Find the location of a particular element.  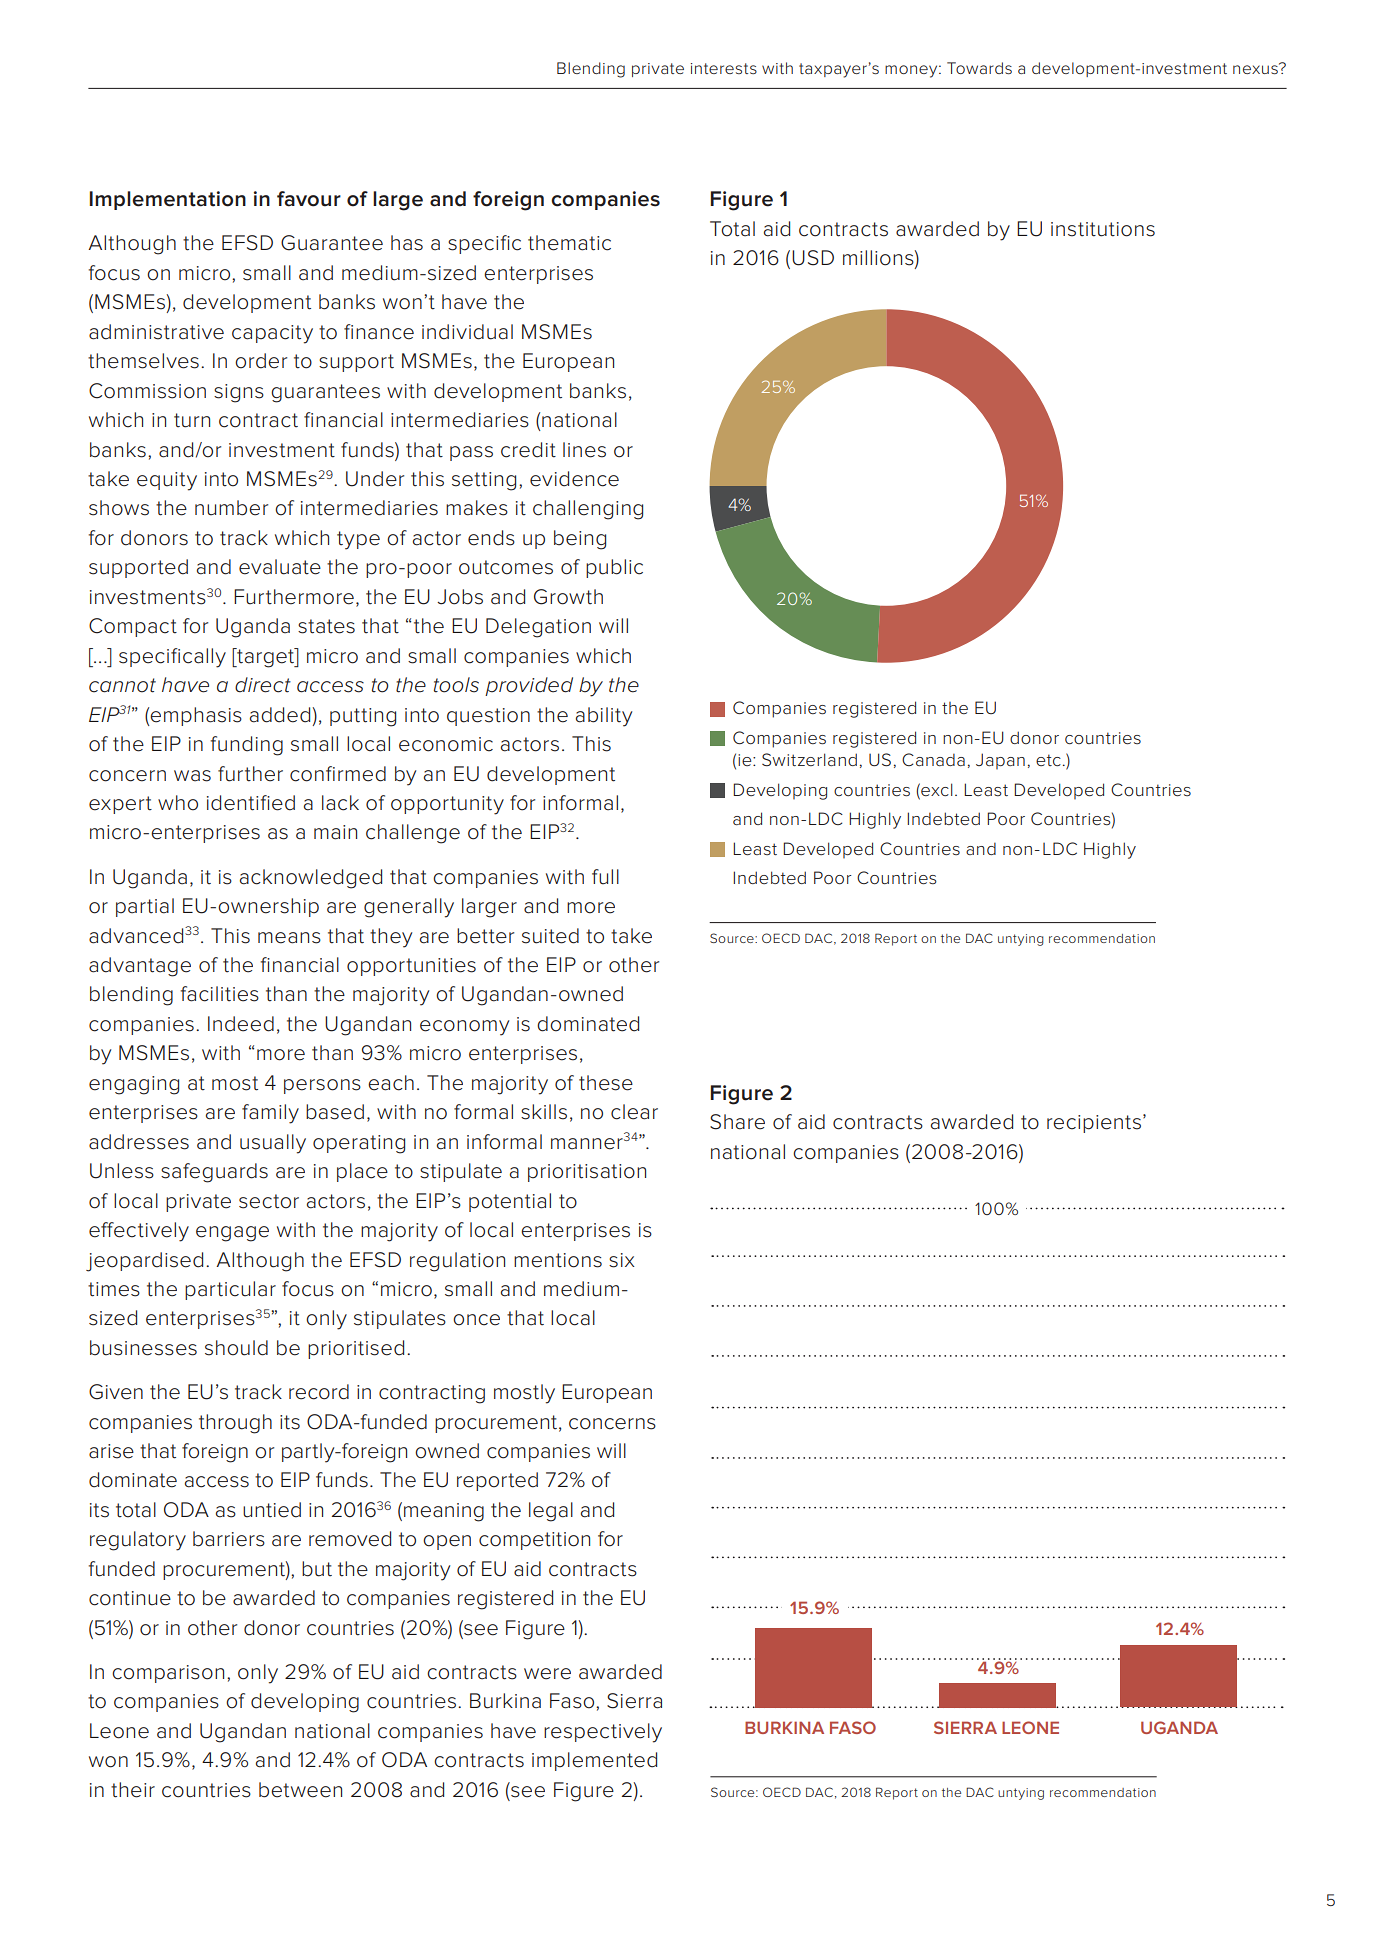

interests is located at coordinates (724, 68).
